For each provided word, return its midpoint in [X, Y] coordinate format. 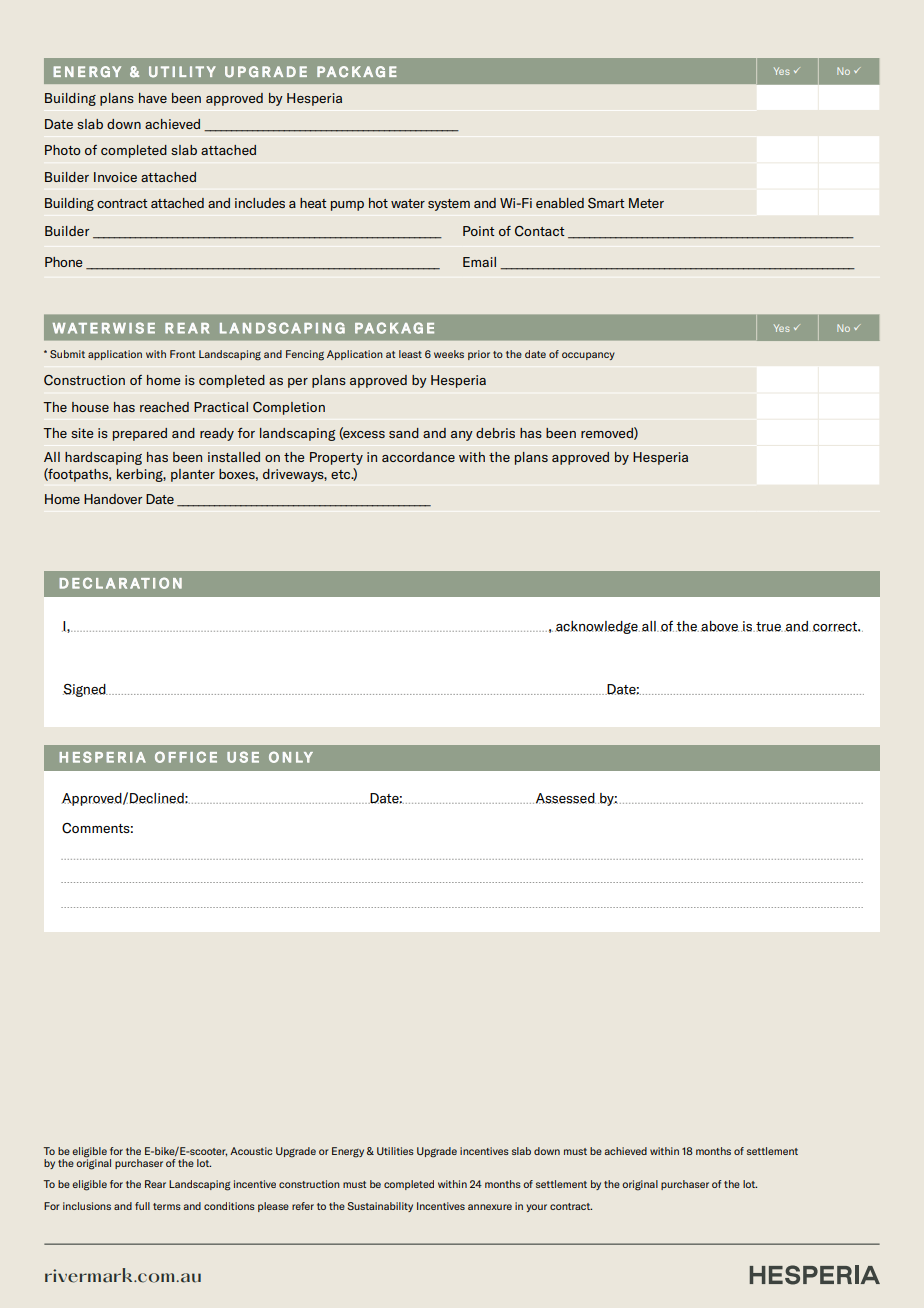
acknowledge [597, 627]
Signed [85, 690]
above [720, 626]
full [142, 1206]
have [153, 98]
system [449, 205]
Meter [646, 203]
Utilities [395, 1151]
